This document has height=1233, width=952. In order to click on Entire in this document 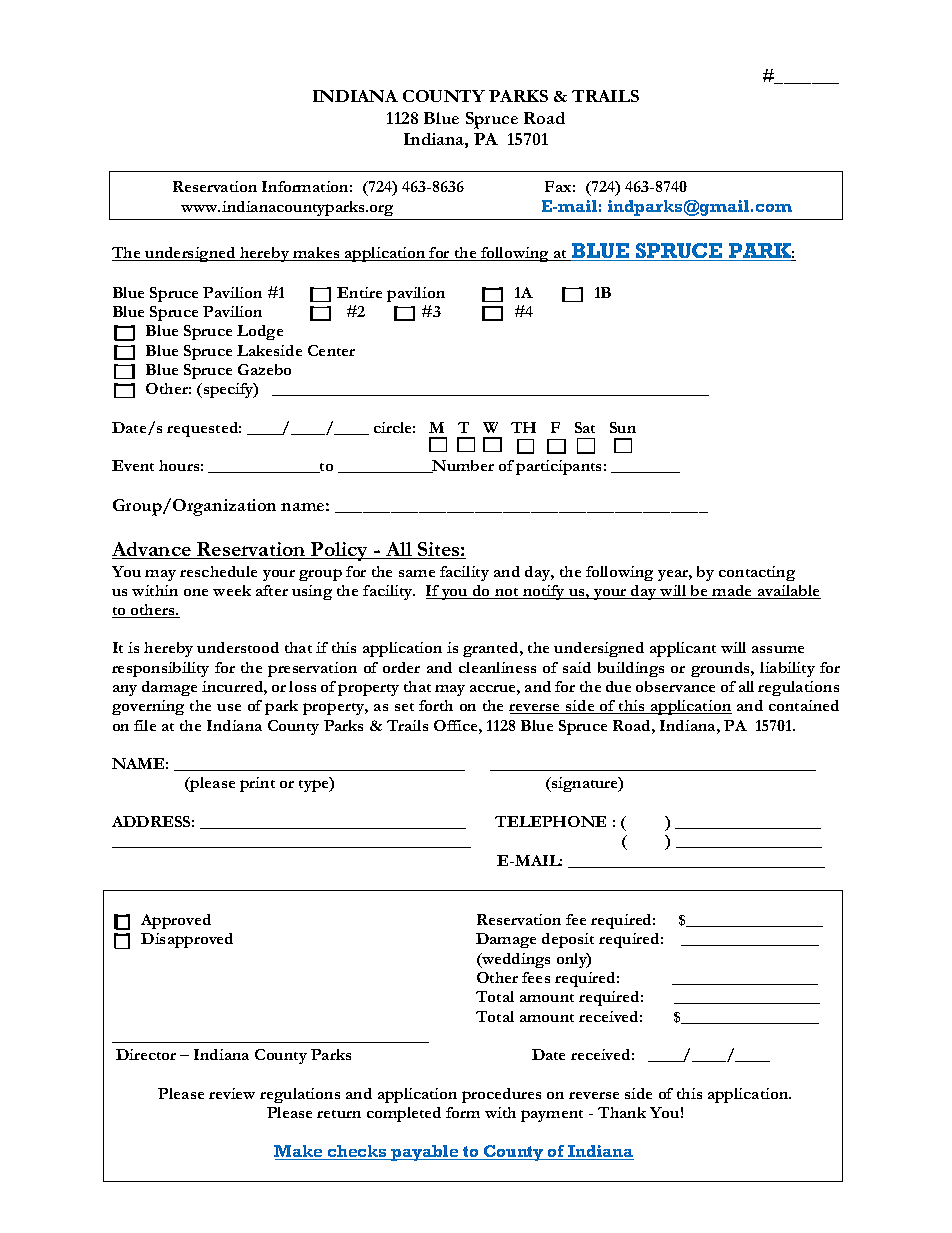, I will do `click(359, 292)`.
